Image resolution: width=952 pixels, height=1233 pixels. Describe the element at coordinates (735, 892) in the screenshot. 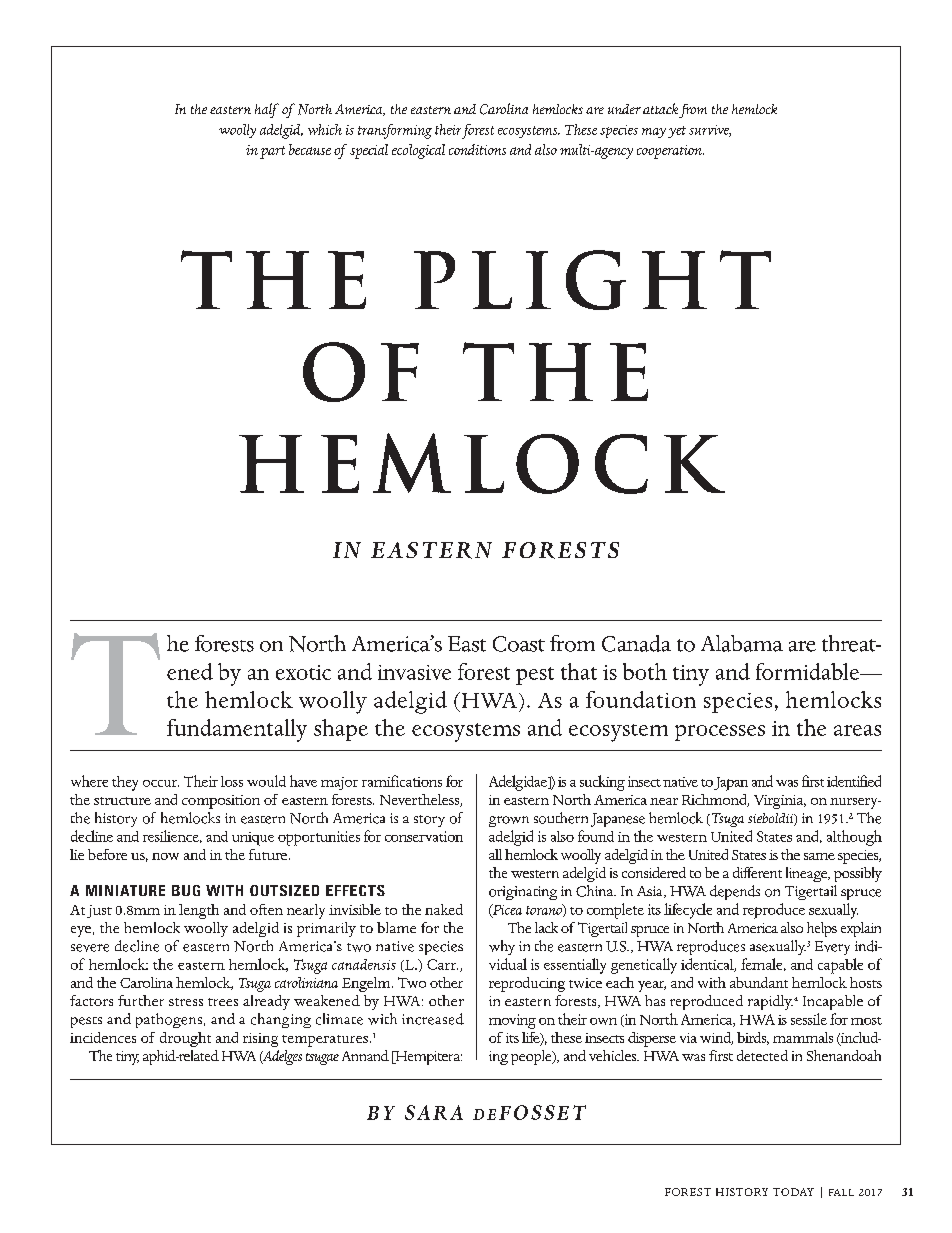

I see `depends` at that location.
